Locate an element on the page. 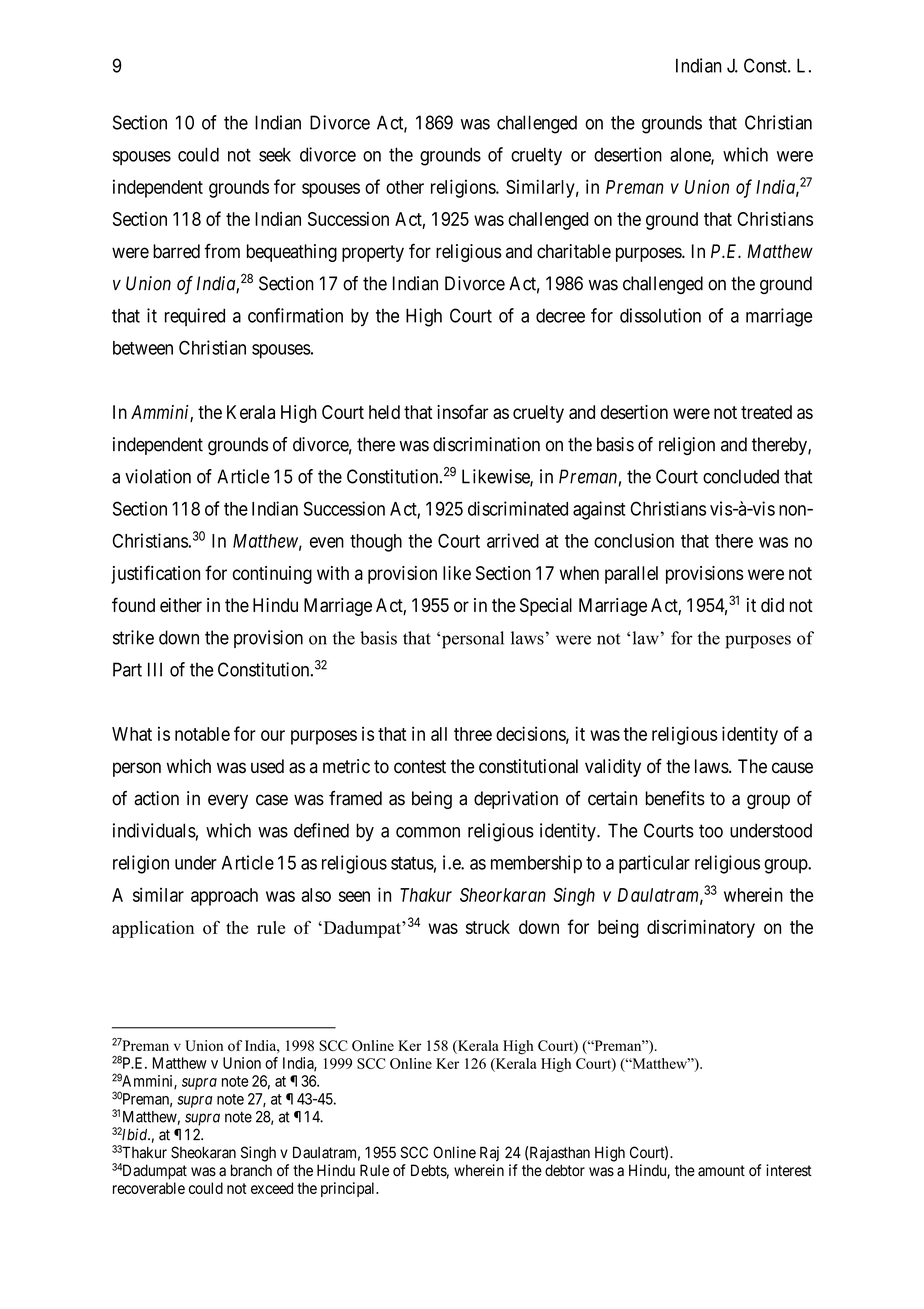 This page has height=1309, width=924. other is located at coordinates (405, 187).
